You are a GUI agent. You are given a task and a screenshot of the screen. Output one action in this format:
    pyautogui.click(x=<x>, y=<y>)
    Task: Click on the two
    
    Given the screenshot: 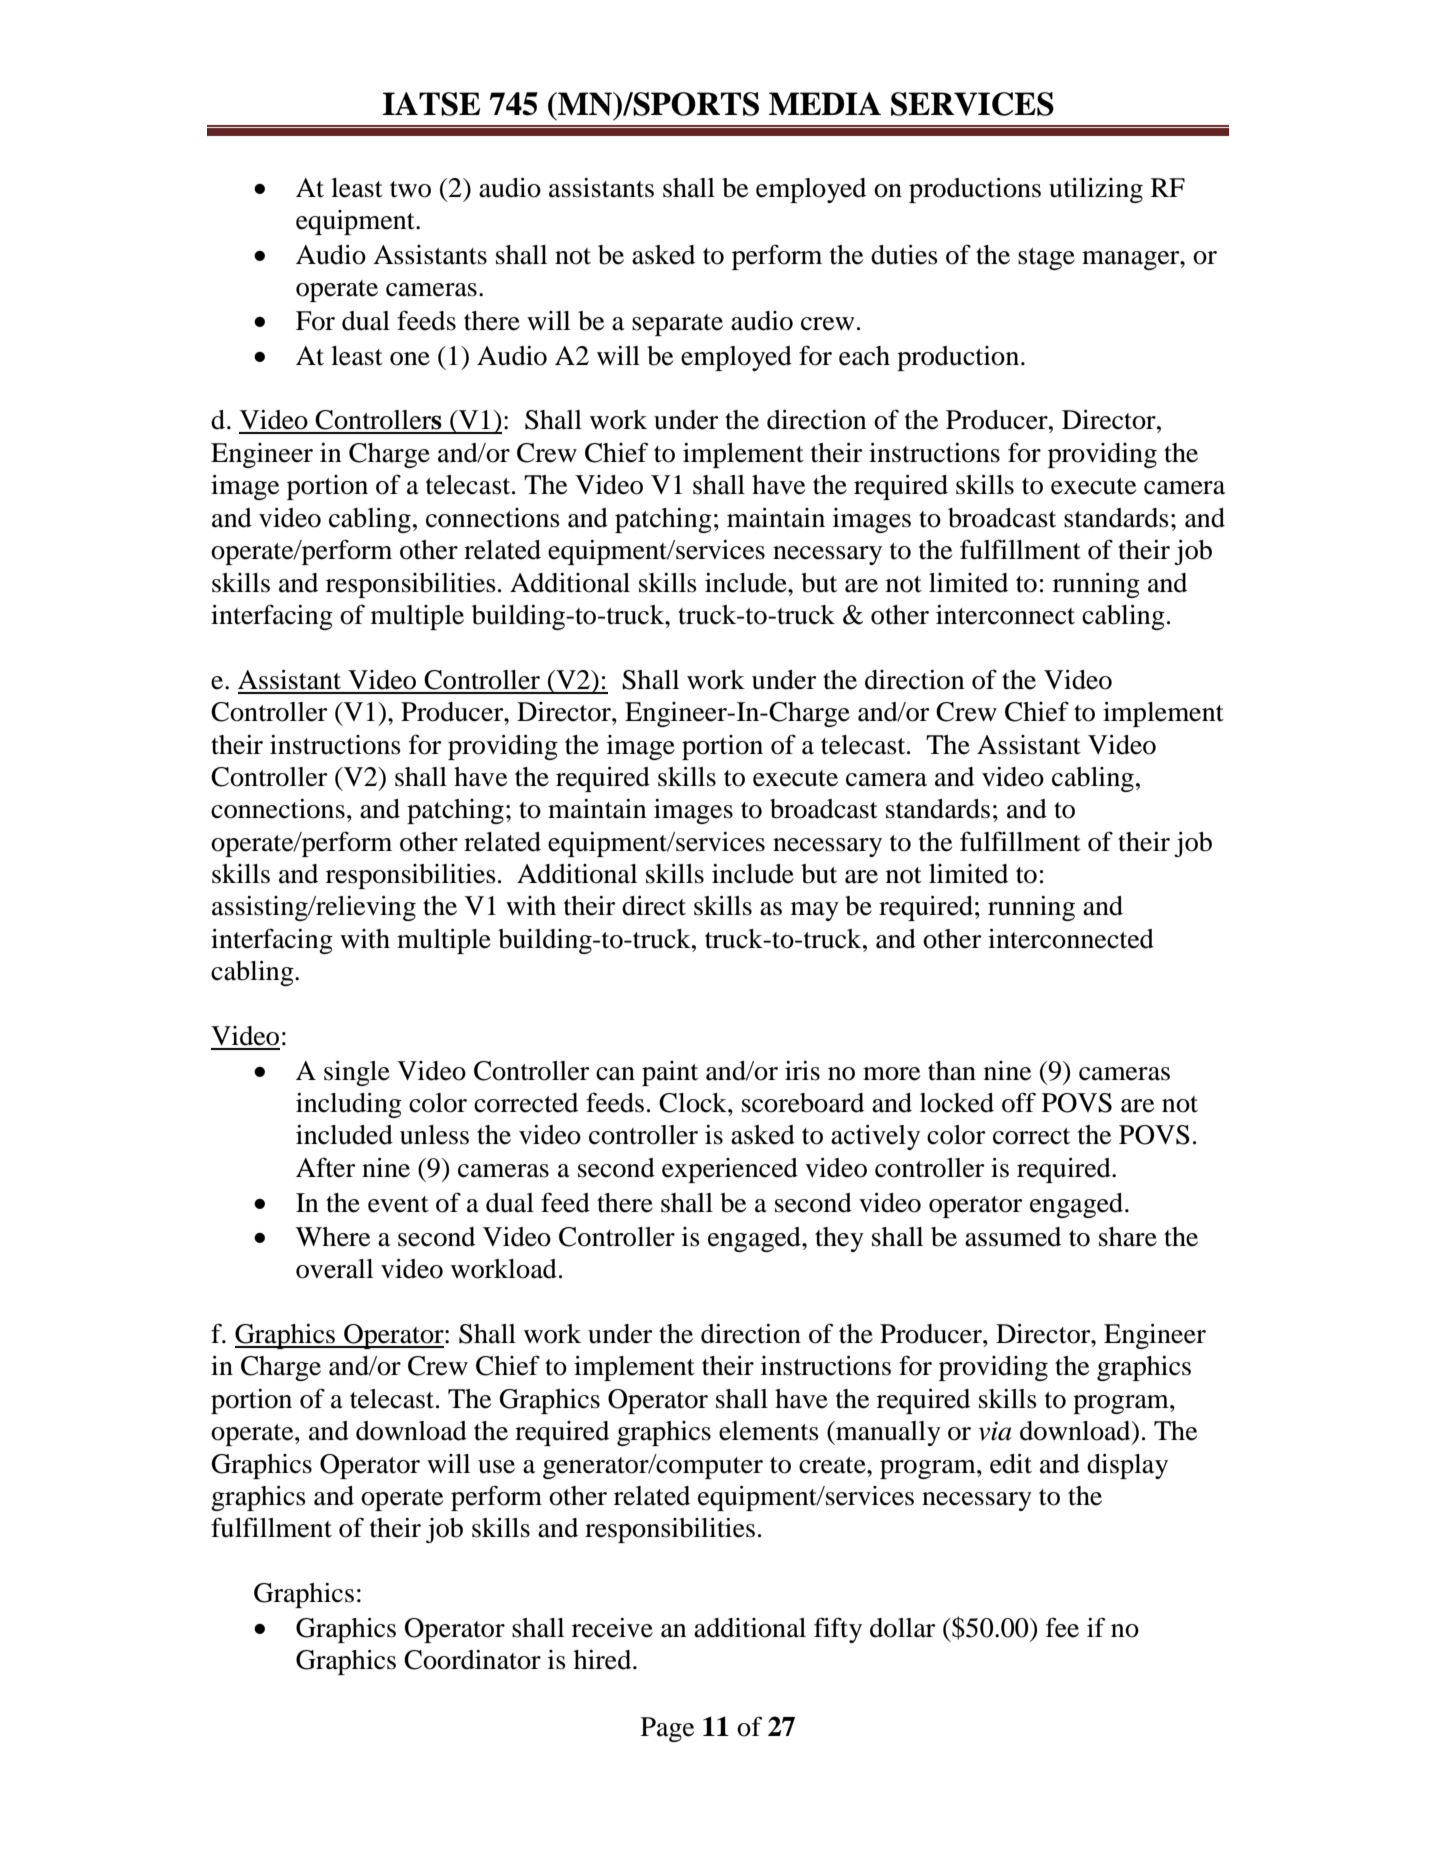 What is the action you would take?
    pyautogui.click(x=410, y=189)
